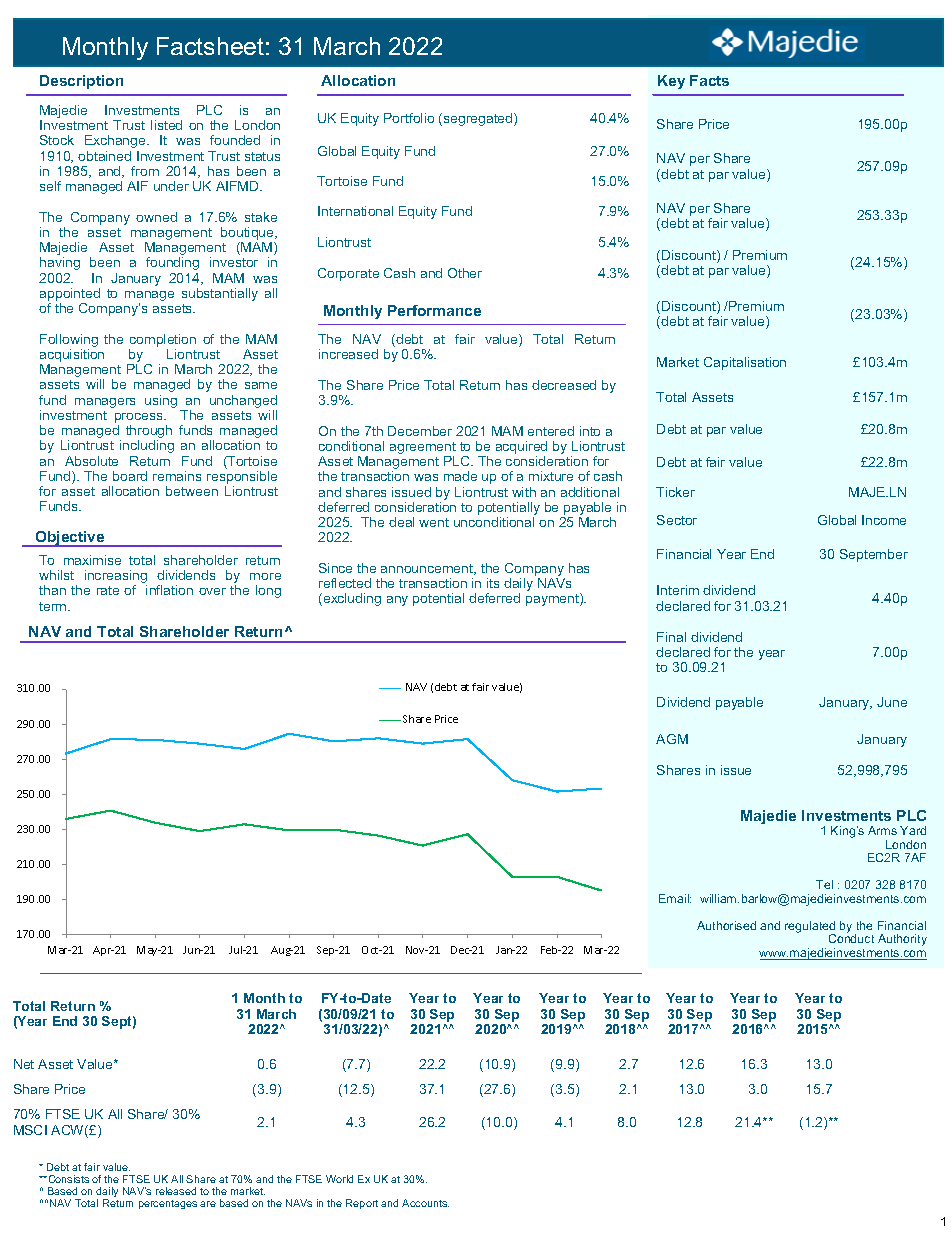 Image resolution: width=952 pixels, height=1233 pixels. I want to click on segregated, so click(478, 119).
